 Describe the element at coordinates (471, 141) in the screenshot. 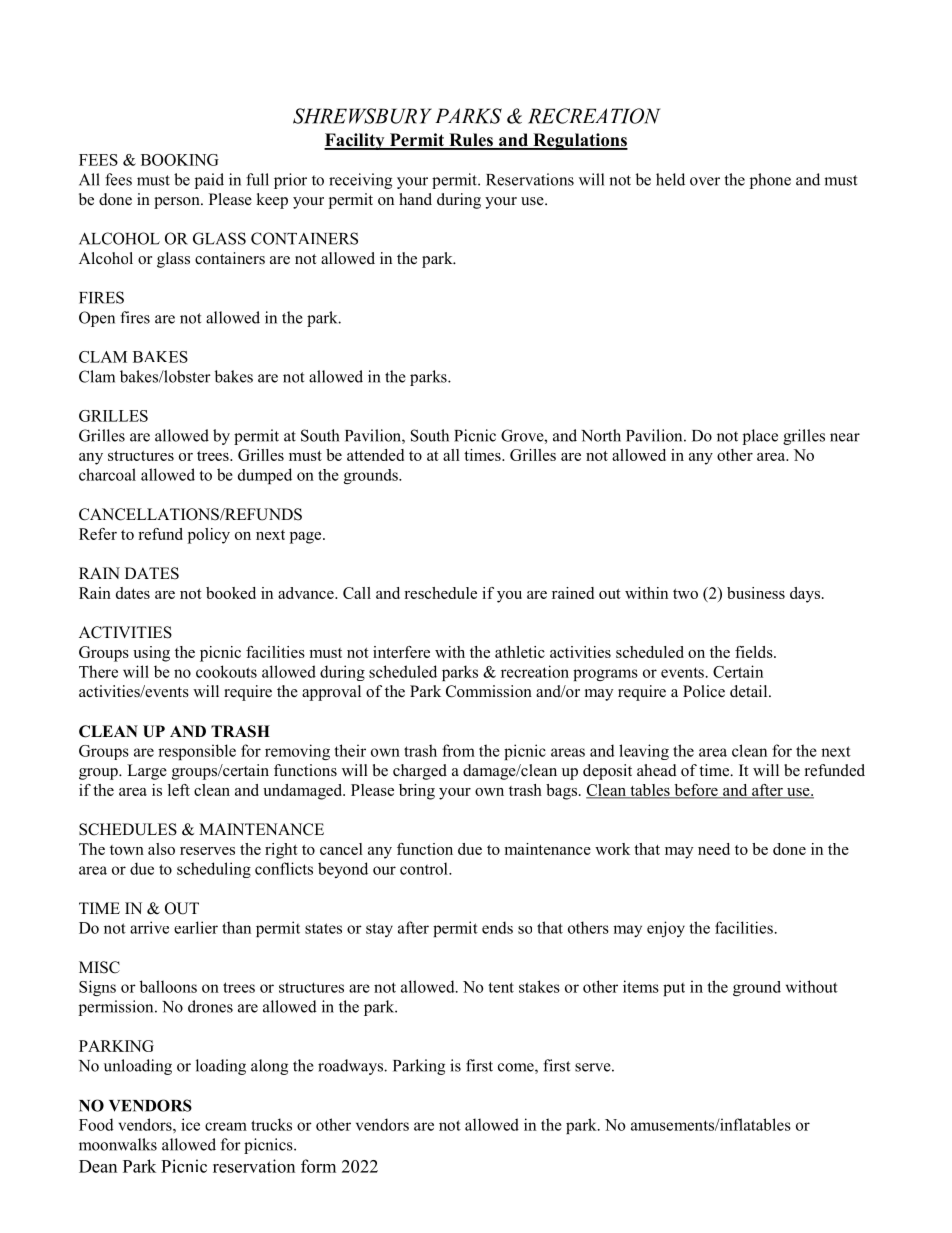

I see `Rules` at that location.
